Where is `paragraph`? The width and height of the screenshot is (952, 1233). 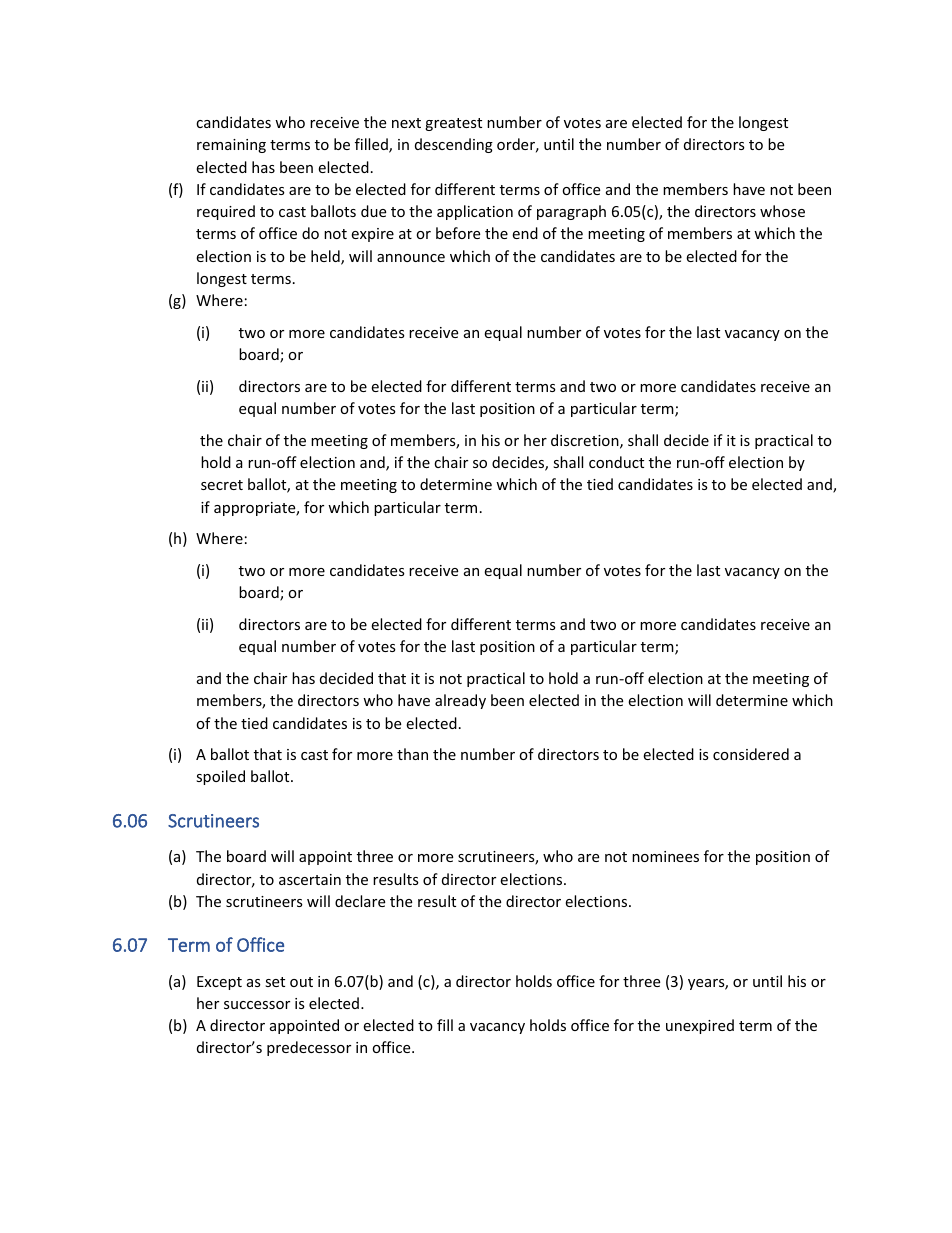
paragraph is located at coordinates (571, 212).
